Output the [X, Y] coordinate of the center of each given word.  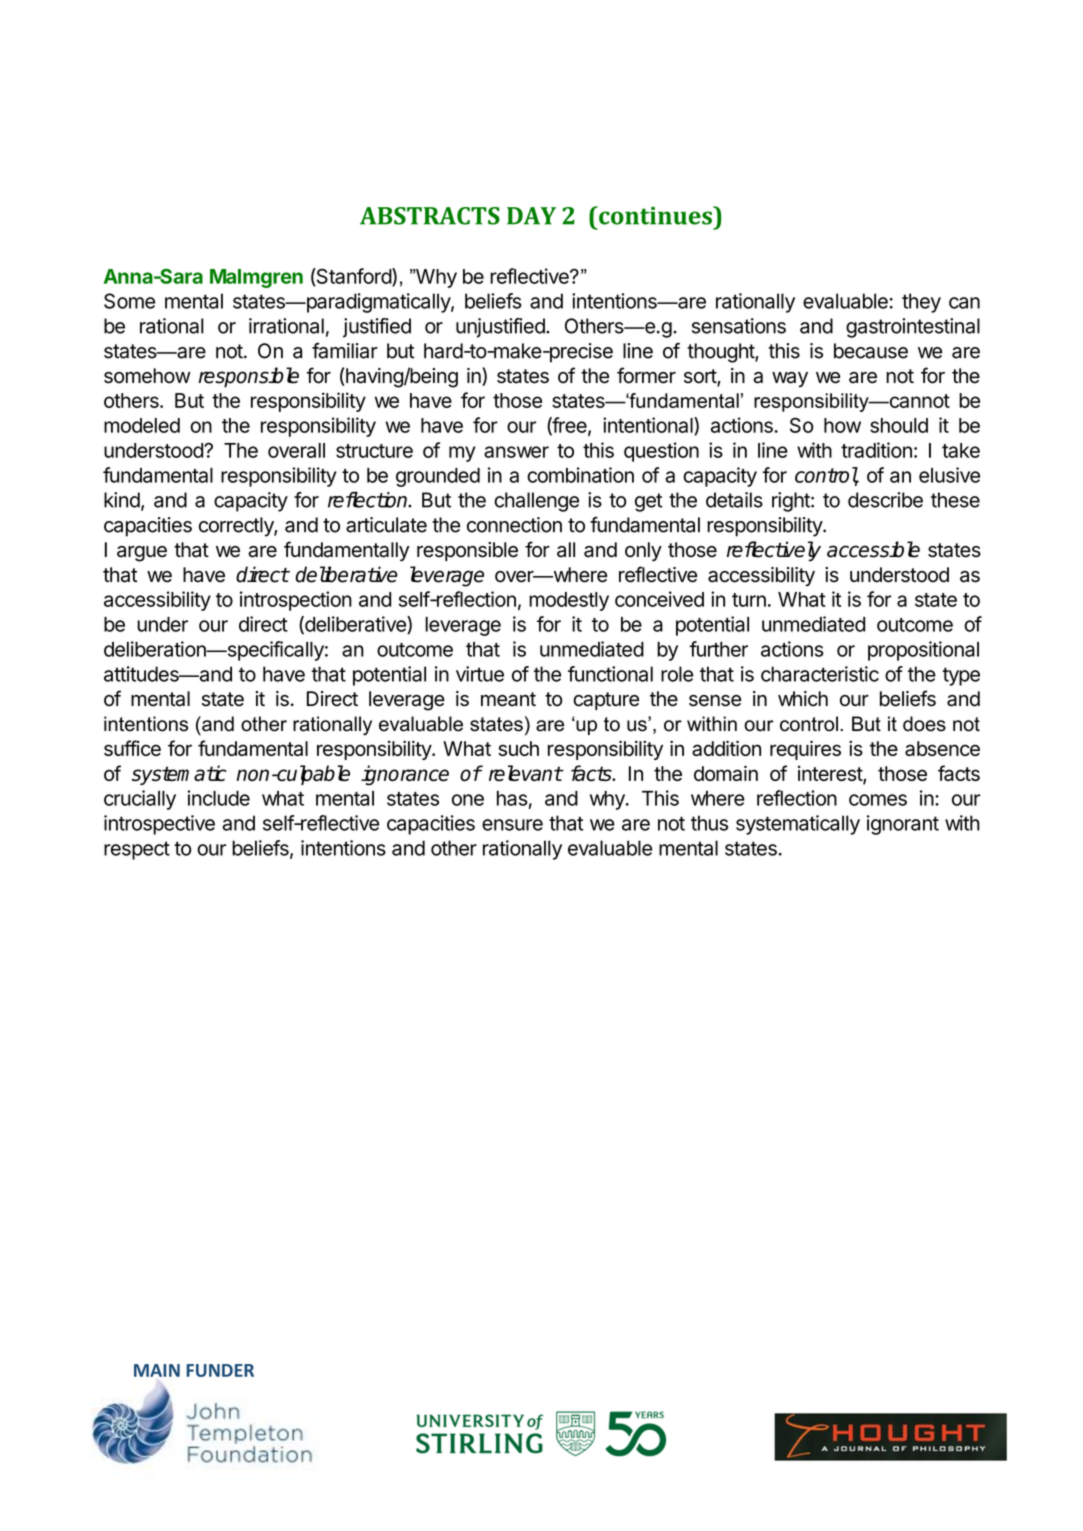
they [921, 303]
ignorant [903, 825]
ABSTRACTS [430, 216]
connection [514, 525]
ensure [512, 825]
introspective [159, 825]
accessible [873, 549]
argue [142, 554]
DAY [531, 216]
